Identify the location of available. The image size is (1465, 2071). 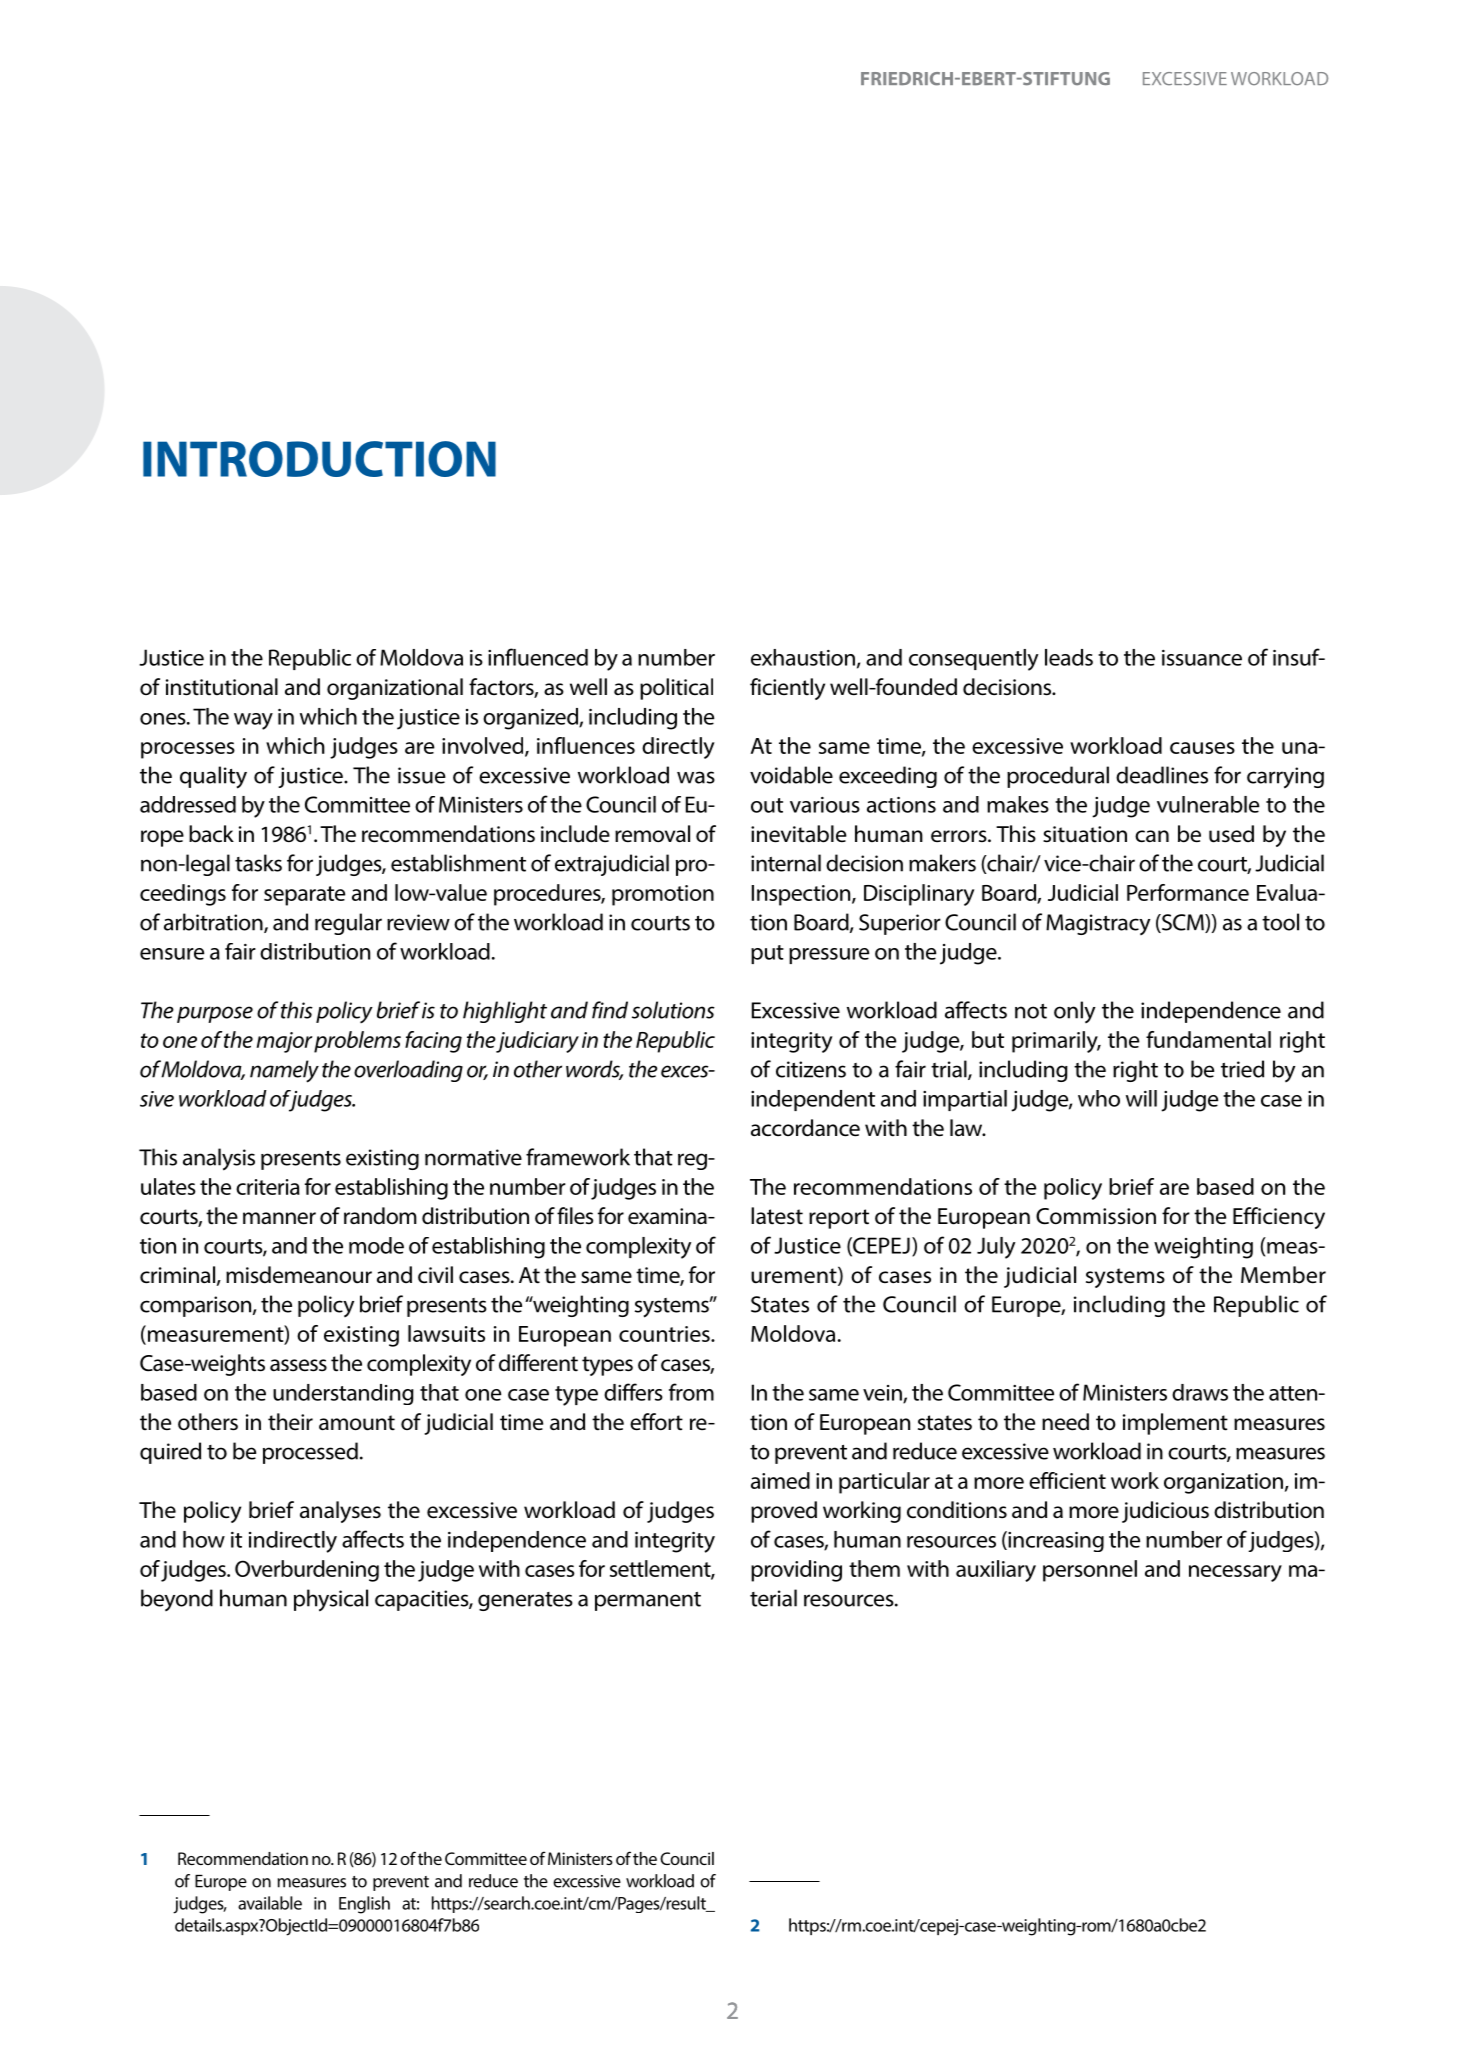
(270, 1903).
